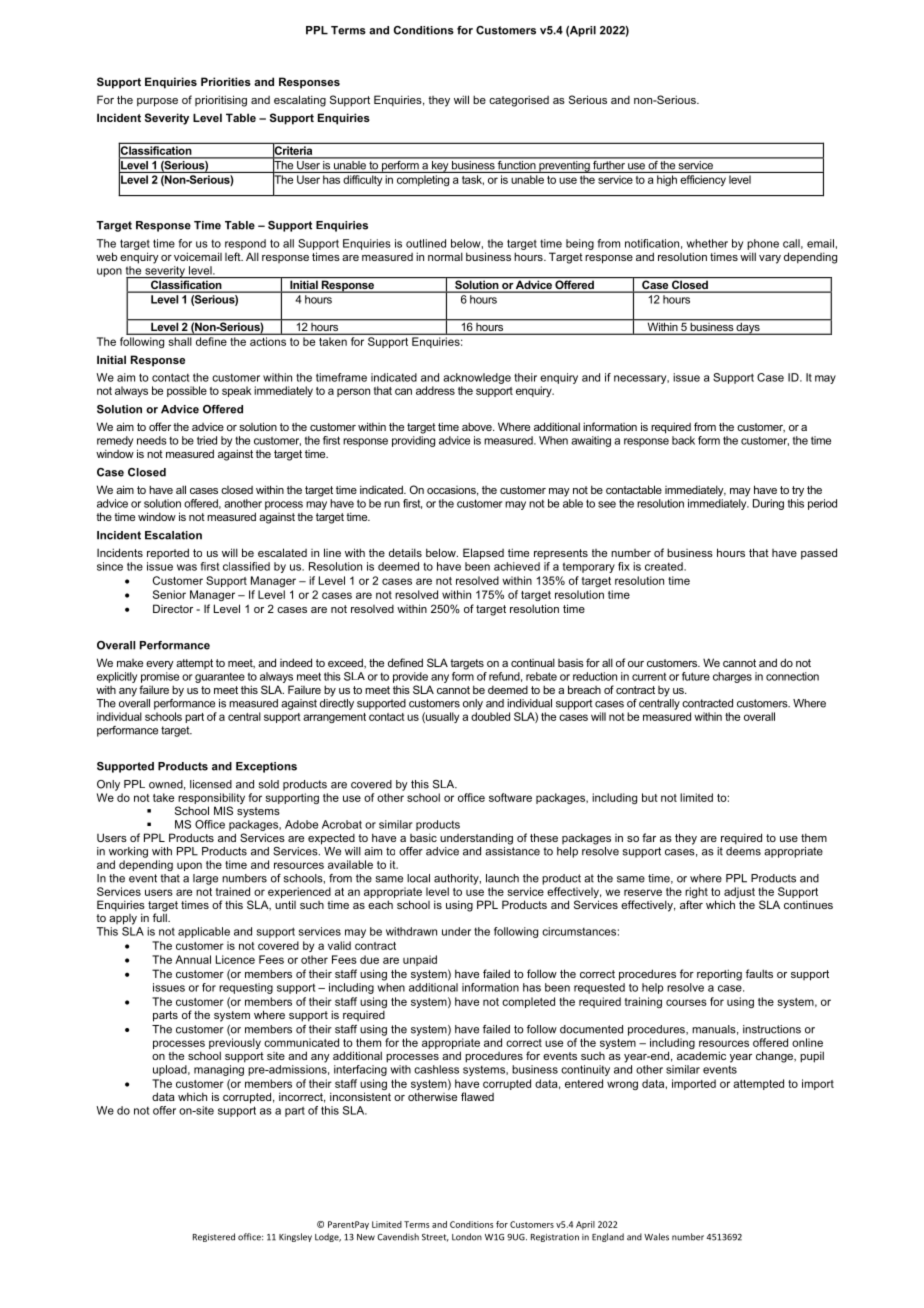 This screenshot has height=1308, width=924. Describe the element at coordinates (703, 180) in the screenshot. I see `efficiency` at that location.
